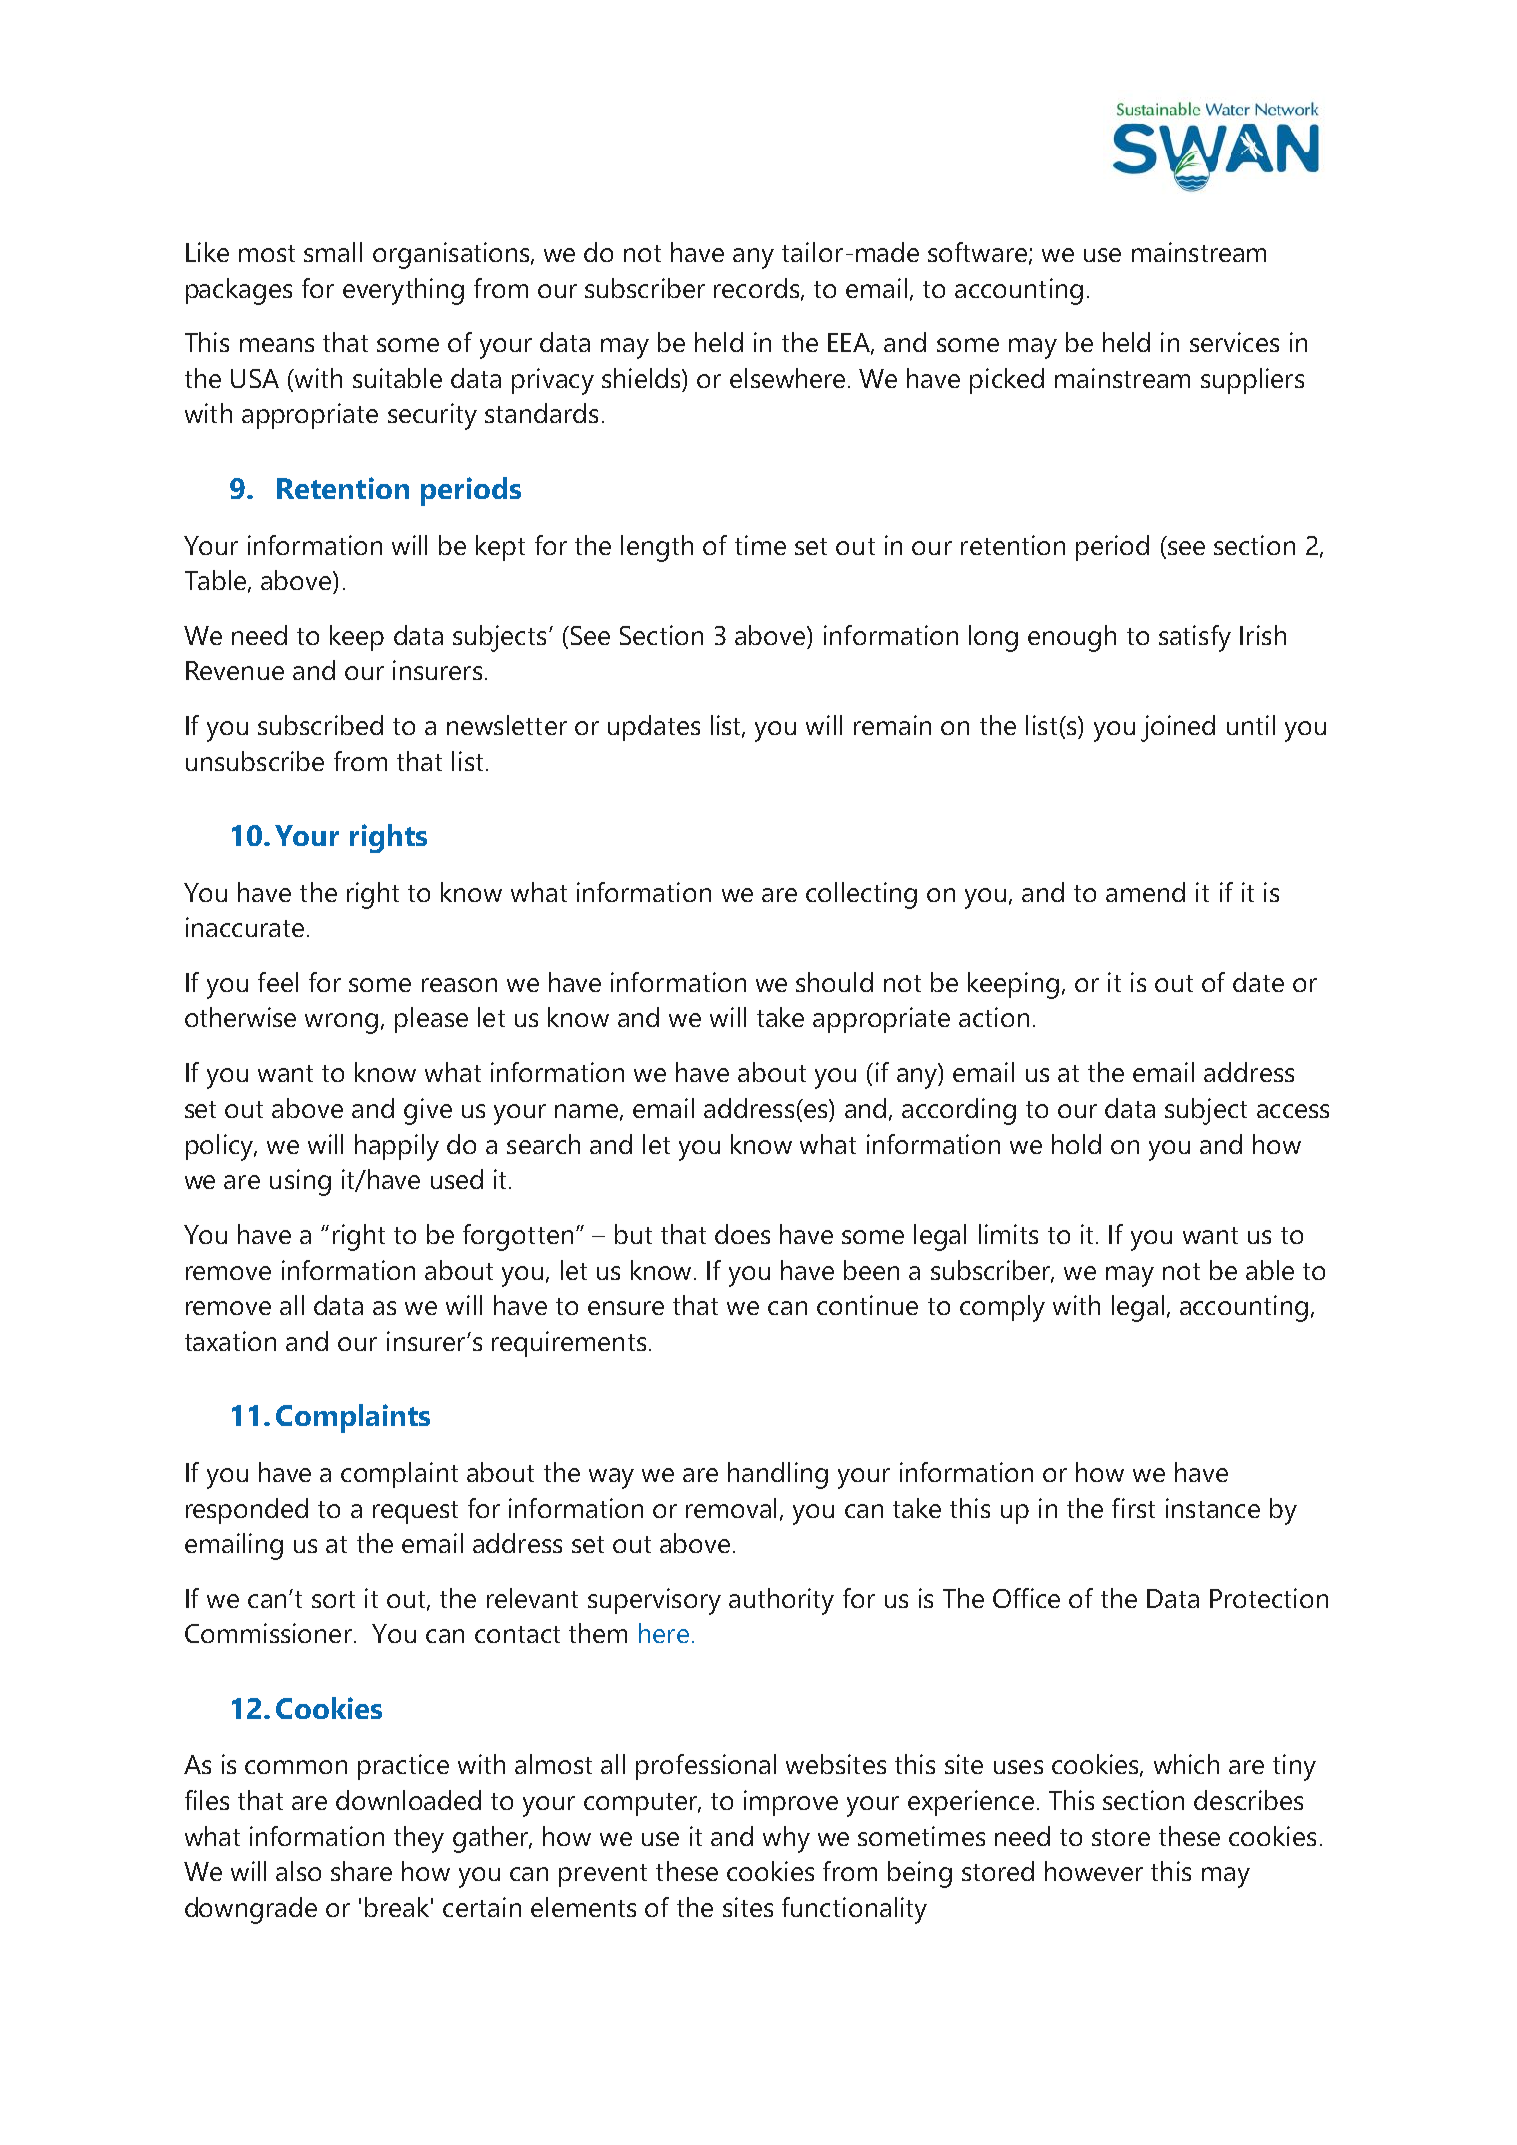 The height and width of the image is (2145, 1517). Describe the element at coordinates (1234, 342) in the image. I see `services` at that location.
